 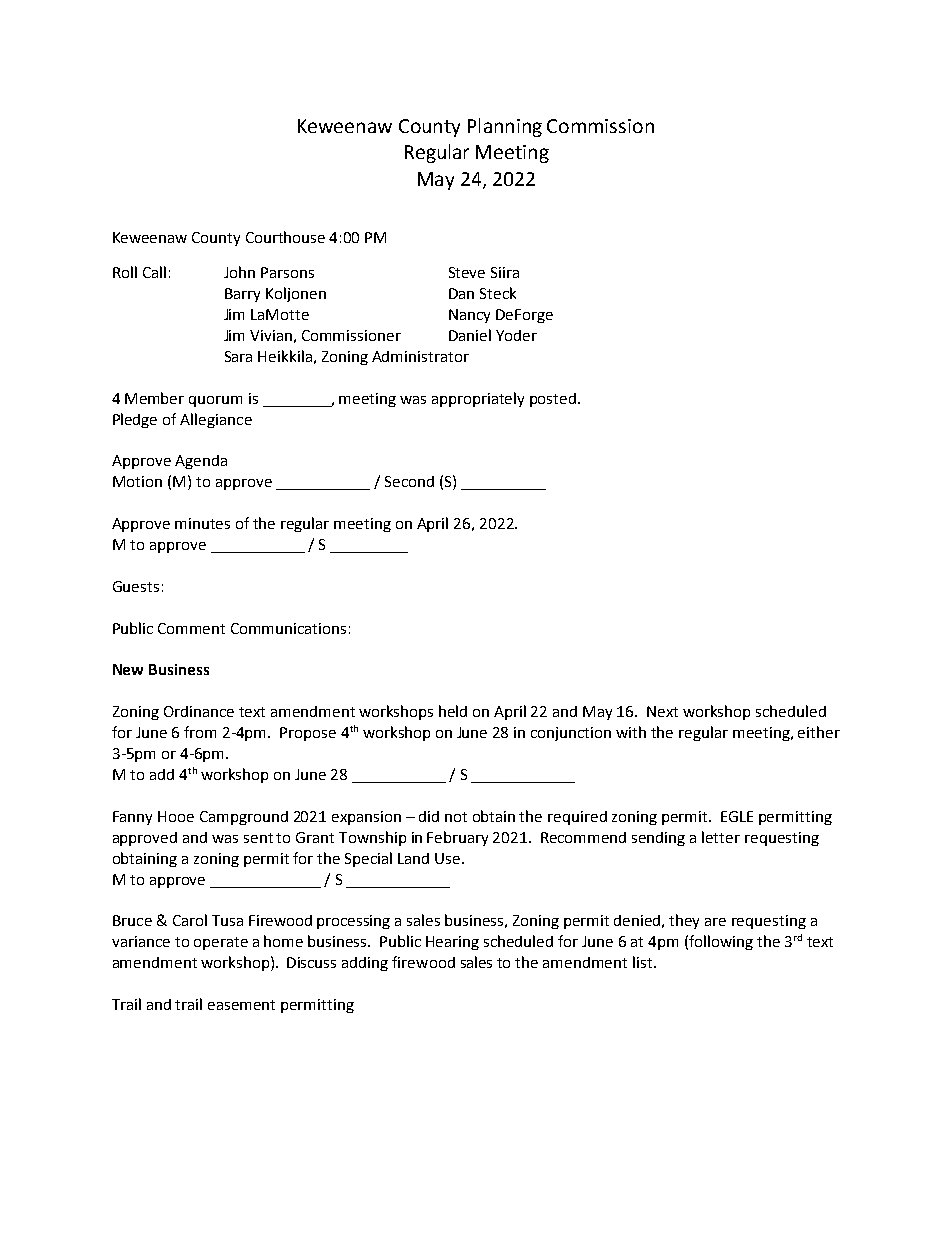 I want to click on are, so click(x=715, y=922).
